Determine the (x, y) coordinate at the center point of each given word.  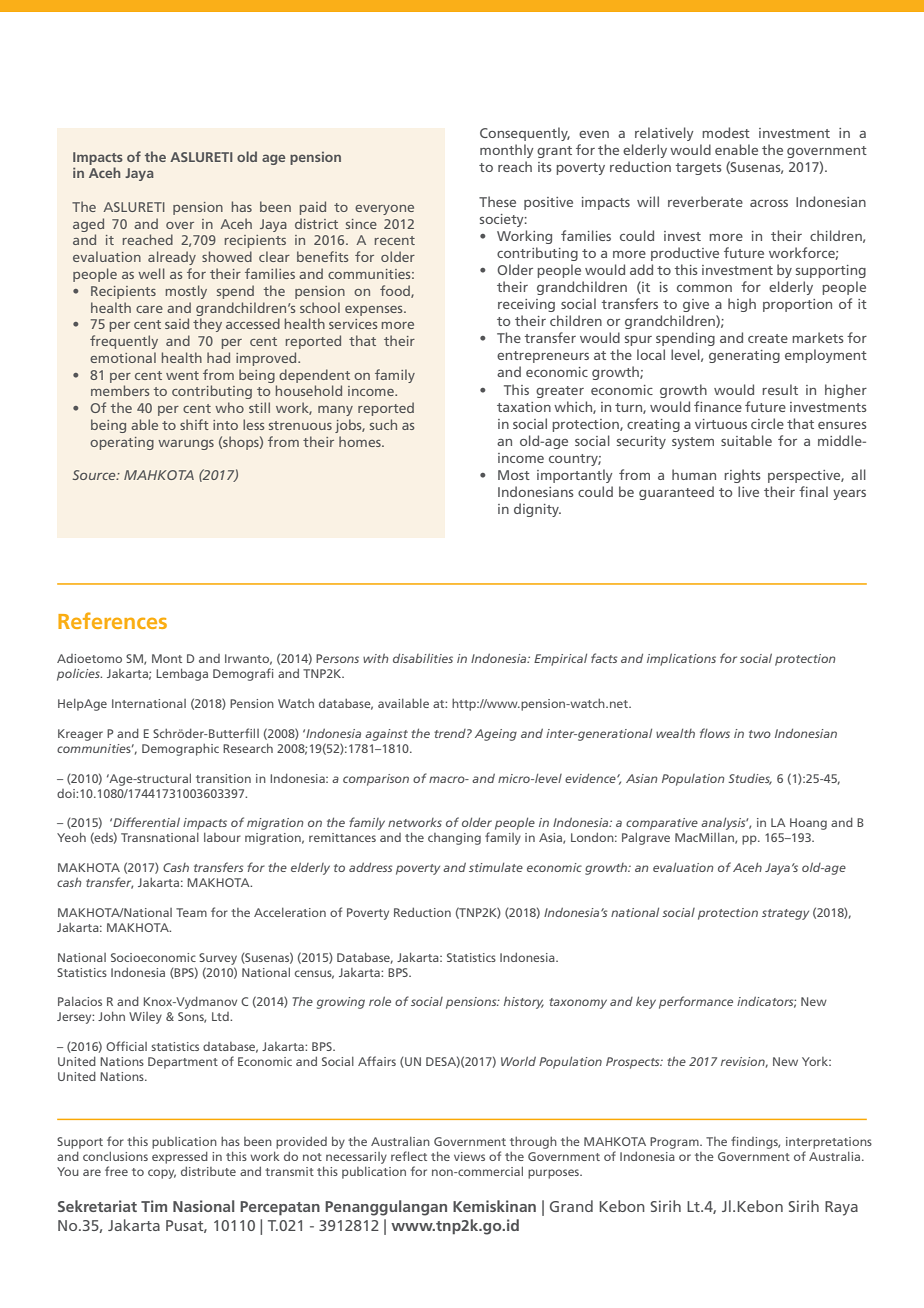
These (497, 201)
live (748, 491)
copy (162, 1174)
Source (95, 475)
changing (454, 839)
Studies (750, 779)
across (769, 203)
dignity (537, 510)
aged (88, 225)
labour (222, 837)
